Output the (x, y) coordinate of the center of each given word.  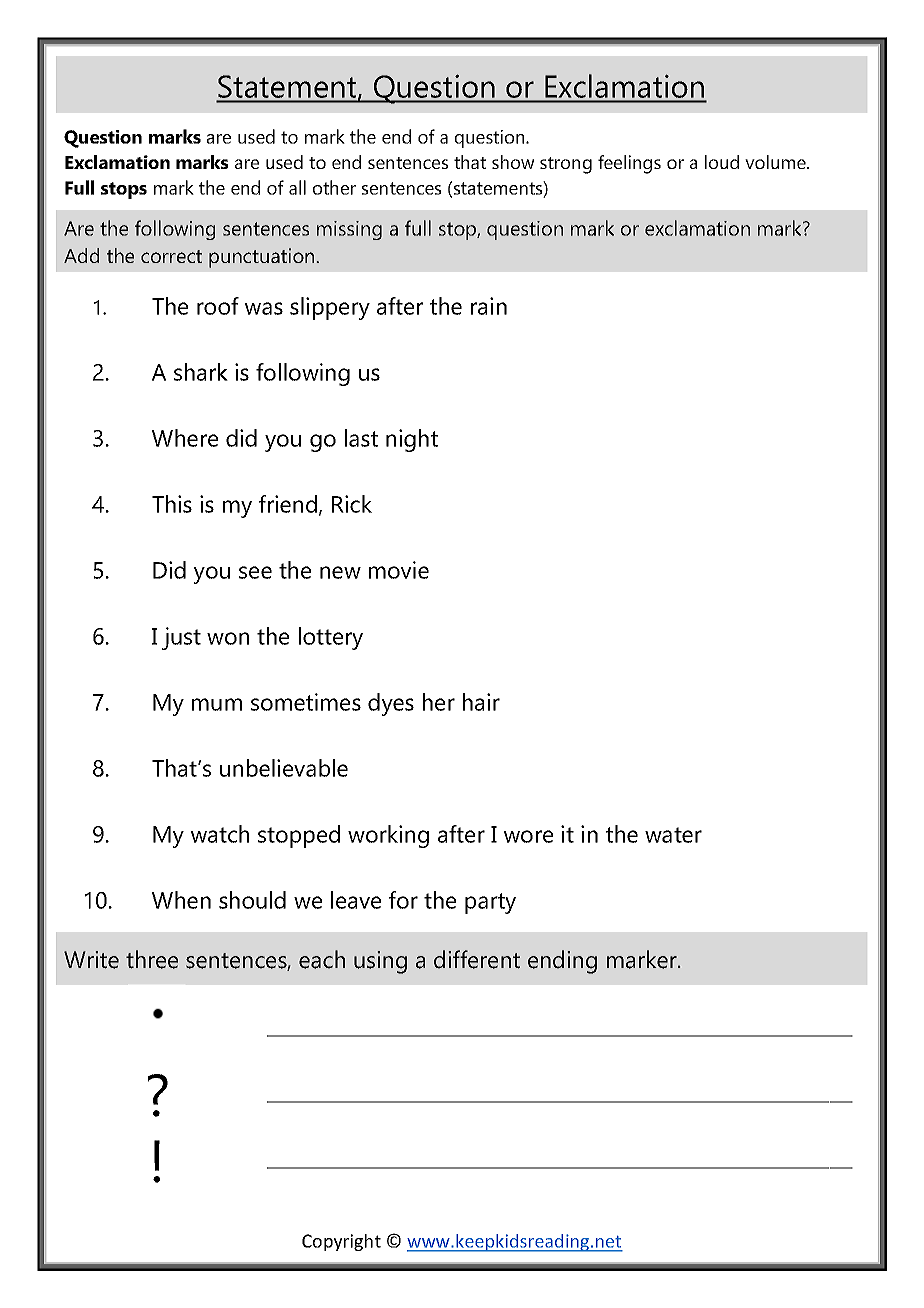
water (673, 835)
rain (489, 306)
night (412, 440)
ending (562, 962)
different (477, 959)
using (380, 962)
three (152, 959)
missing (349, 230)
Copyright (341, 1242)
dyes (391, 704)
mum (217, 704)
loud (722, 162)
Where (185, 438)
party (490, 903)
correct (171, 256)
